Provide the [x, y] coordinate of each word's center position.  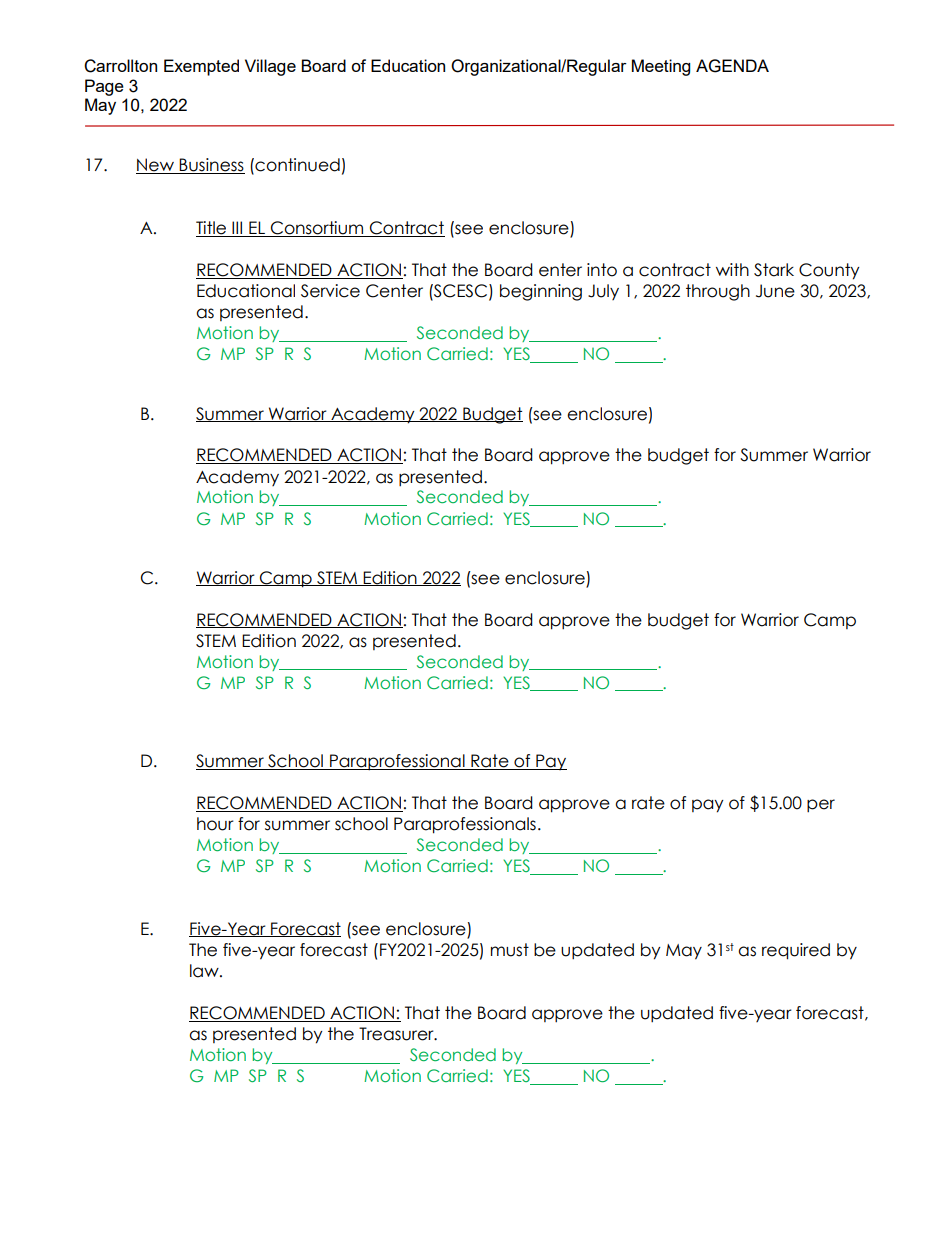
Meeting [661, 67]
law [205, 971]
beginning [541, 292]
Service [330, 291]
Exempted [201, 67]
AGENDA [732, 66]
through [718, 292]
